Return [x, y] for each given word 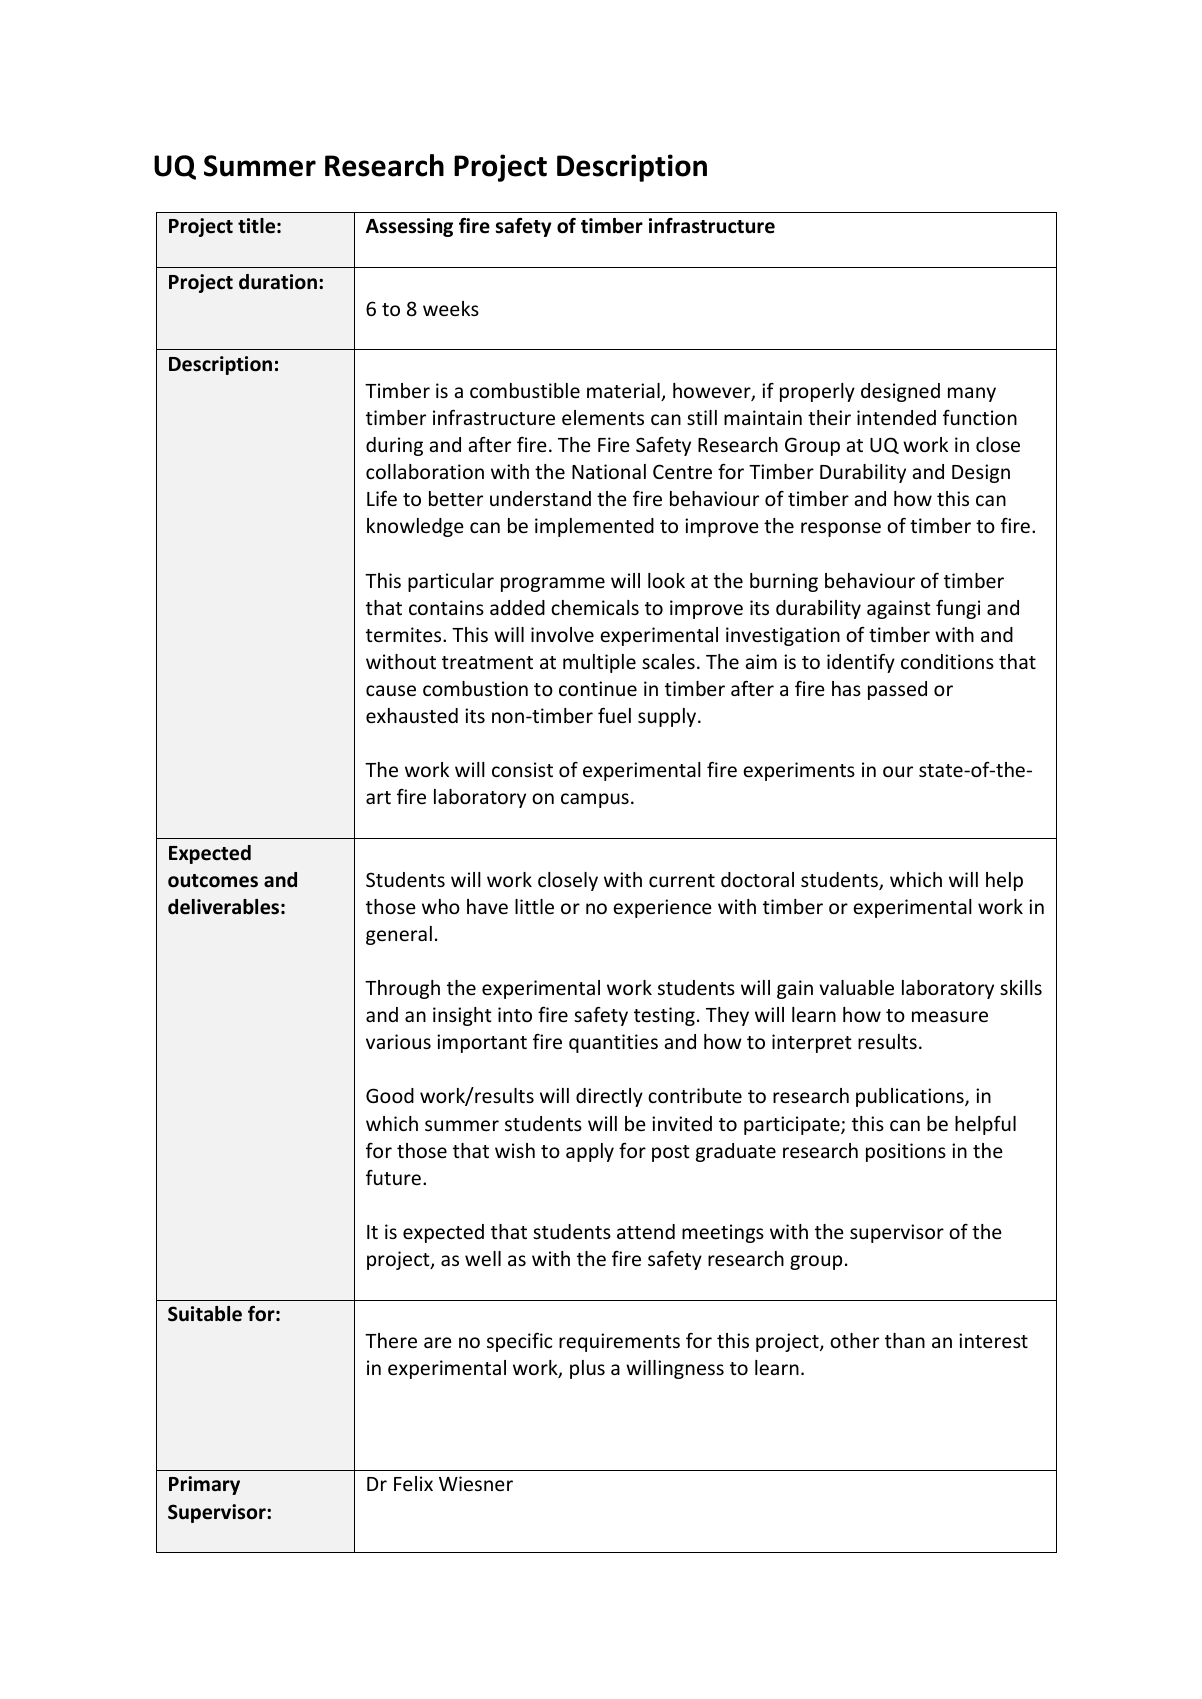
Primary [204, 1485]
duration [278, 282]
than [905, 1340]
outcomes [213, 881]
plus [587, 1369]
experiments [799, 771]
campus [595, 800]
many [972, 394]
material [624, 392]
